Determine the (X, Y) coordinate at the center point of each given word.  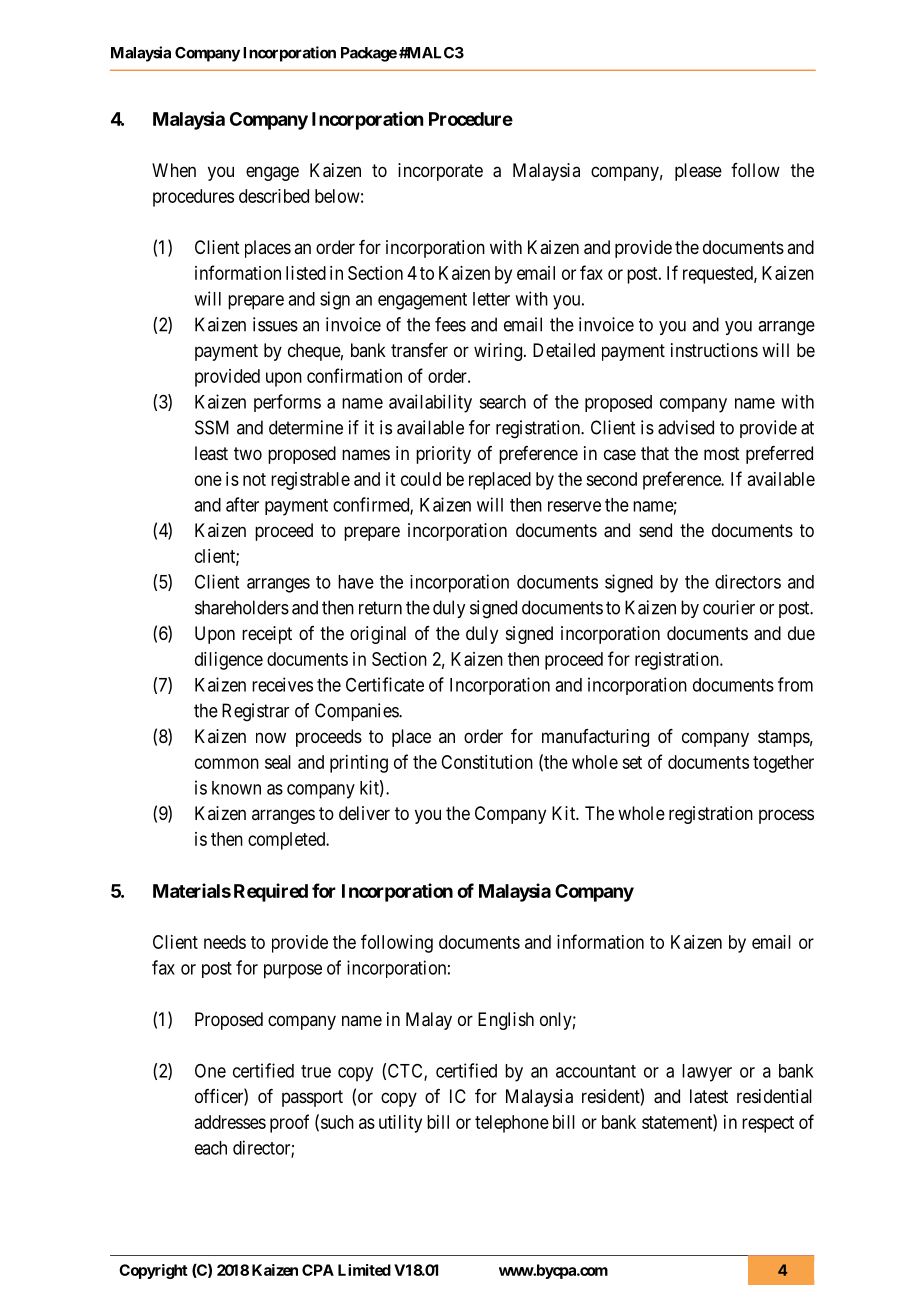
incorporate (440, 172)
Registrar (255, 712)
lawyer (707, 1073)
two (248, 453)
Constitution (487, 762)
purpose (293, 971)
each (211, 1148)
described (274, 196)
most (722, 453)
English (506, 1021)
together (783, 764)
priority (443, 455)
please (698, 172)
